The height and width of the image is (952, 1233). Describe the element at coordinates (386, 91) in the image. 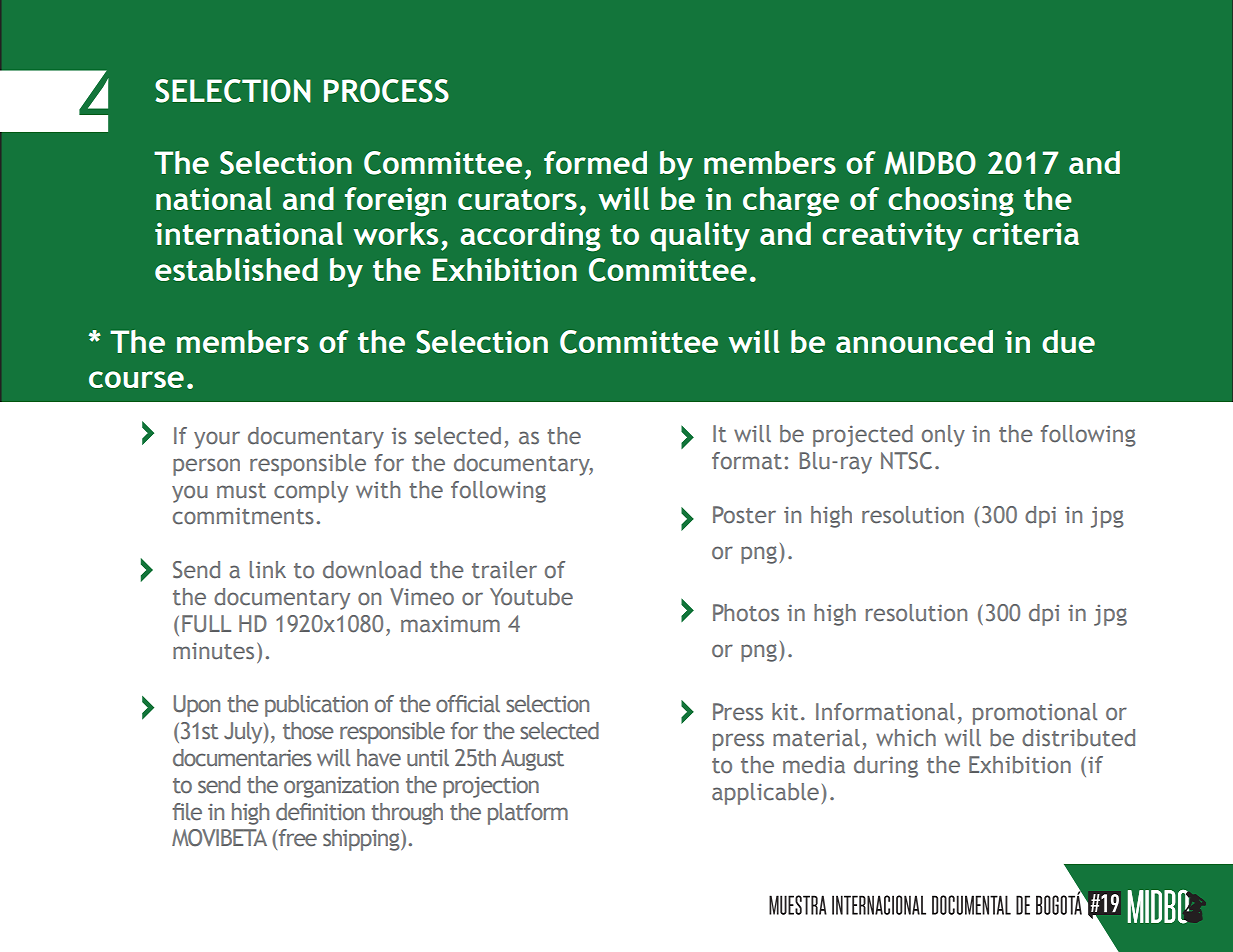

I see `PROCESS` at that location.
